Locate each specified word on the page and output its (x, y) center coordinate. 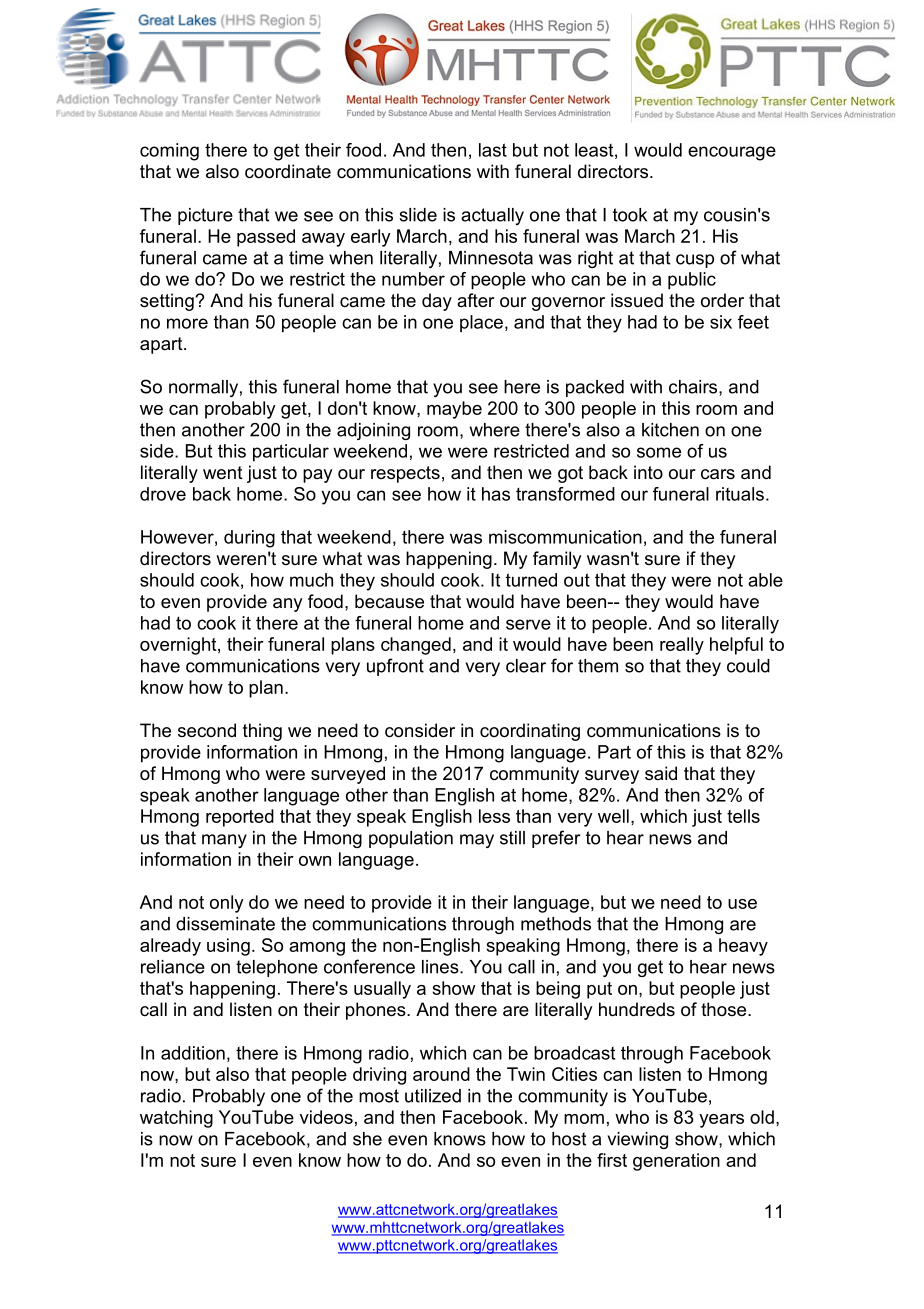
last (493, 150)
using (228, 947)
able (765, 580)
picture (205, 216)
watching (176, 1119)
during (249, 539)
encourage (732, 153)
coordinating (530, 732)
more (187, 323)
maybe (454, 410)
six (721, 322)
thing (262, 732)
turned (531, 580)
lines (441, 967)
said (661, 773)
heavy (743, 947)
